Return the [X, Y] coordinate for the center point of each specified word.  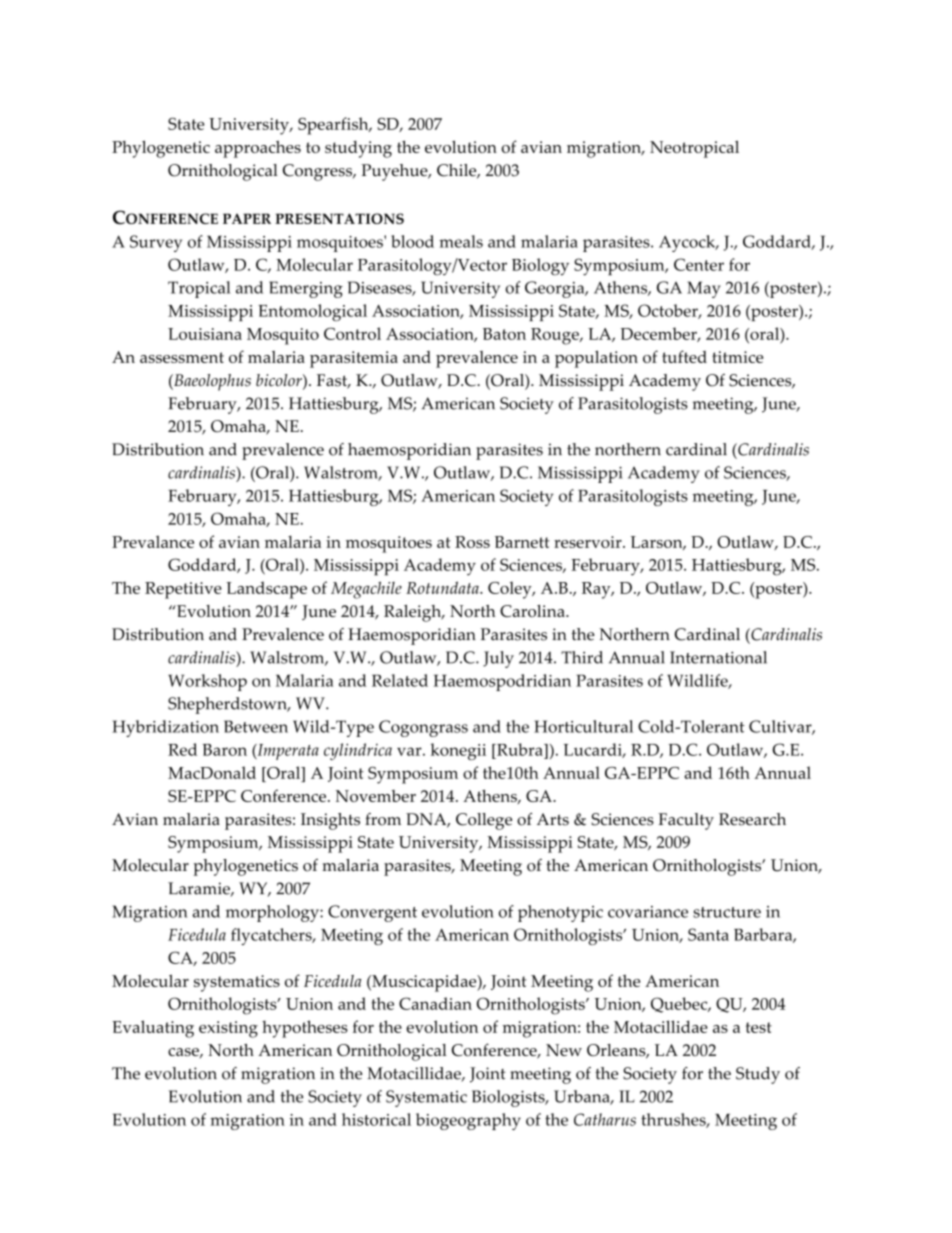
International [718, 657]
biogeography [468, 1121]
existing [228, 1029]
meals [461, 241]
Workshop [207, 682]
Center [699, 264]
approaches [258, 149]
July [498, 659]
